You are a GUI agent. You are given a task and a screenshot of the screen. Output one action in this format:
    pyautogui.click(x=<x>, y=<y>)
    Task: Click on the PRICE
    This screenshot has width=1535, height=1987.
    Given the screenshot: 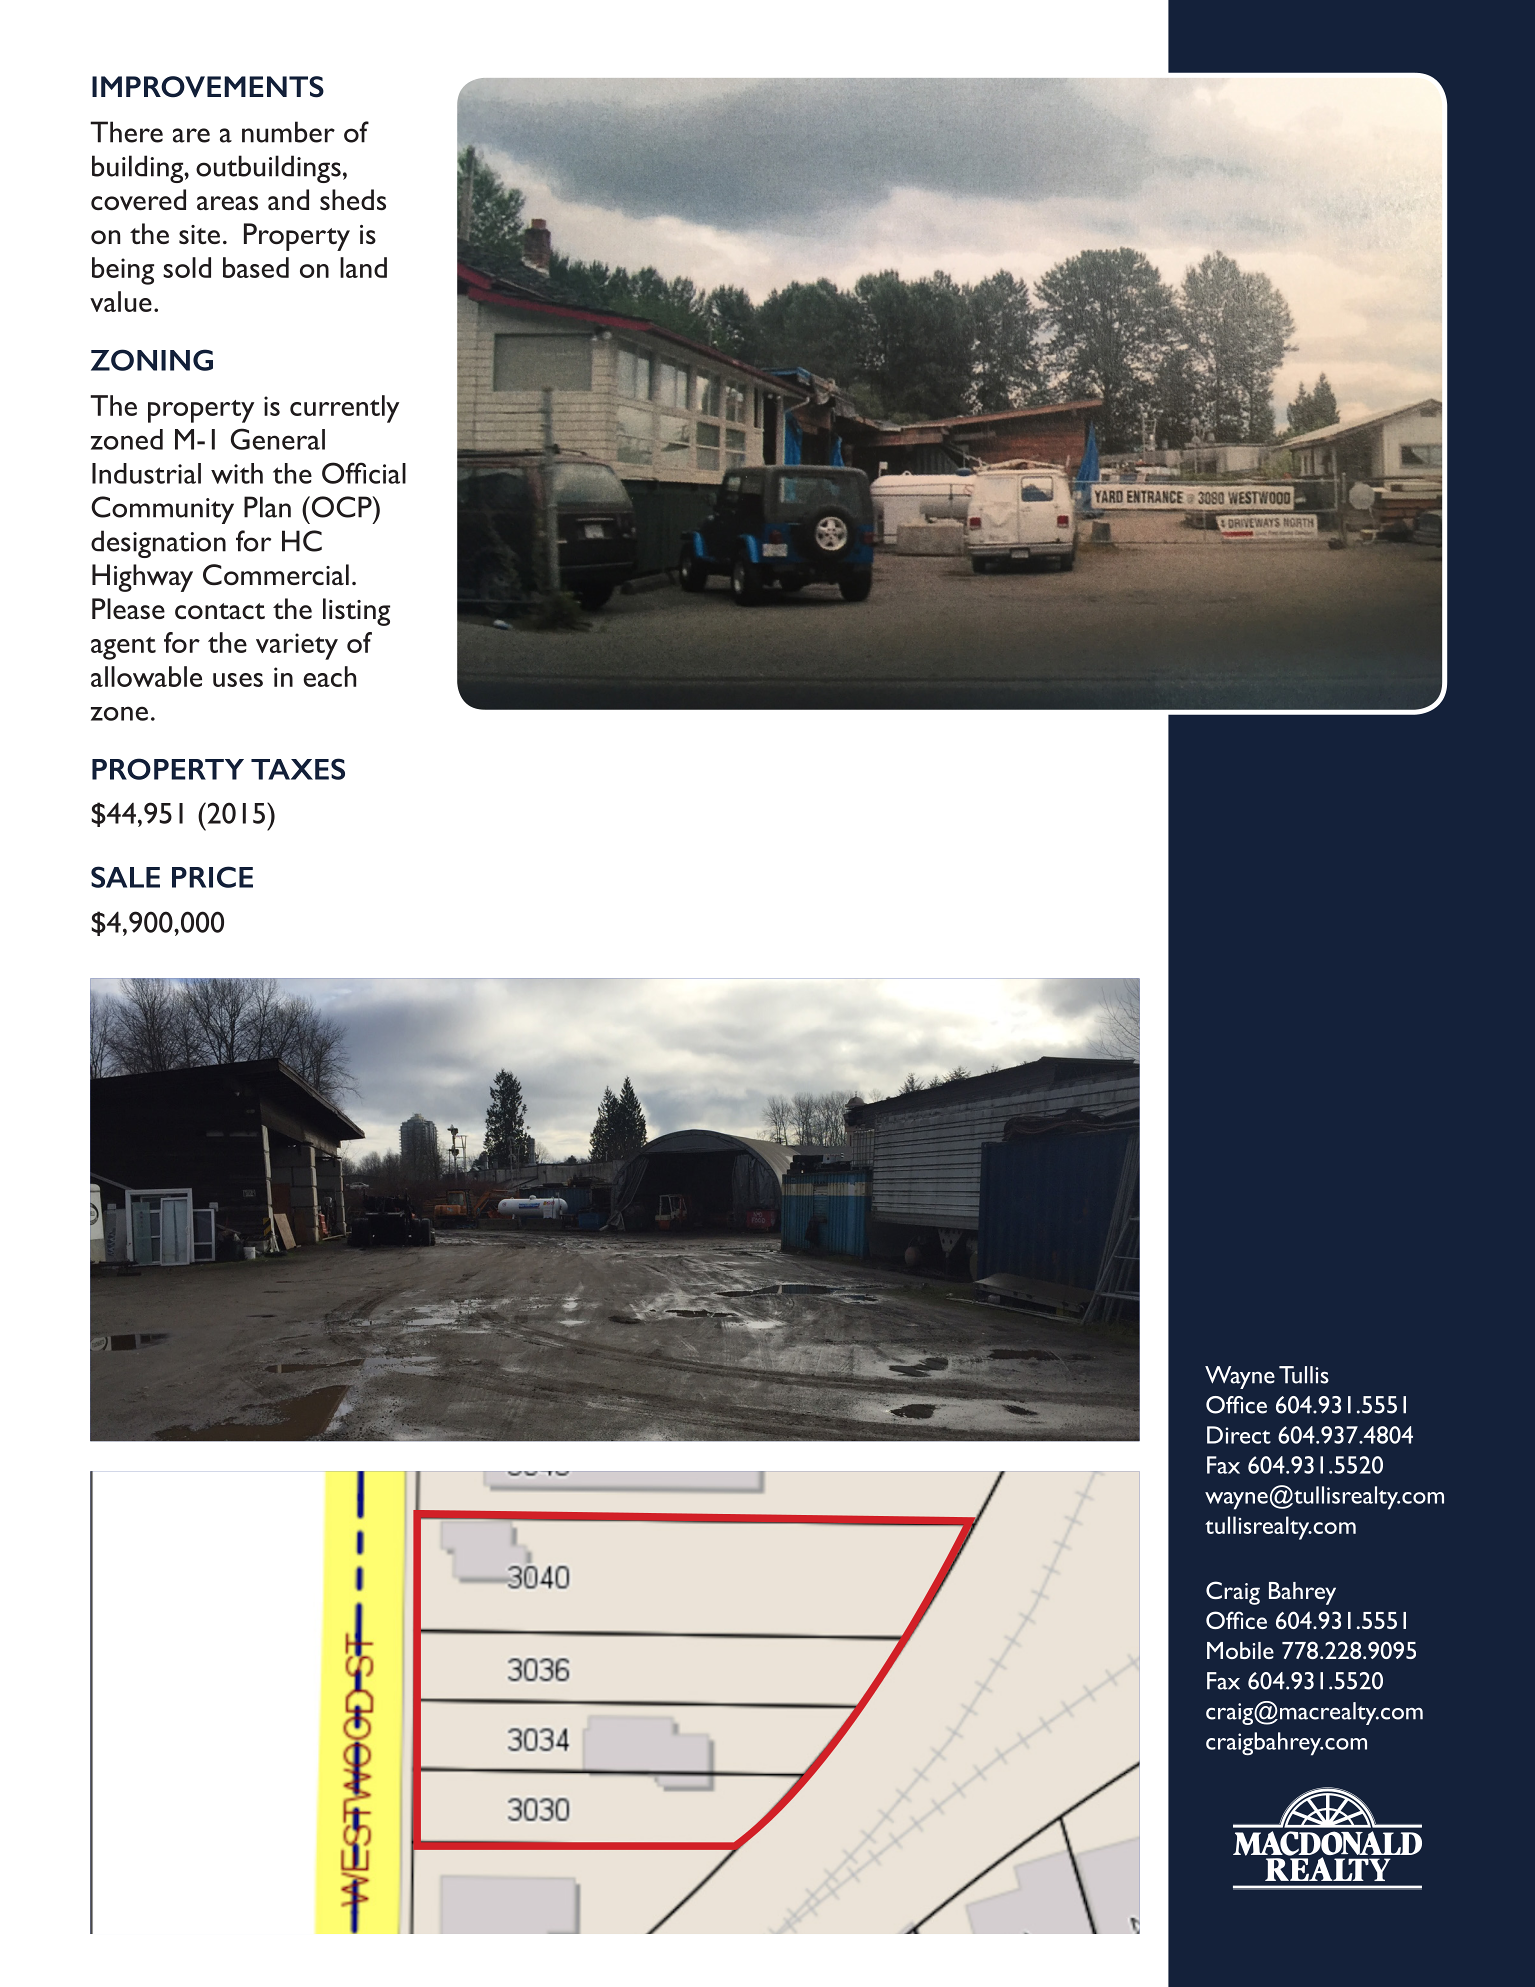 What is the action you would take?
    pyautogui.click(x=212, y=877)
